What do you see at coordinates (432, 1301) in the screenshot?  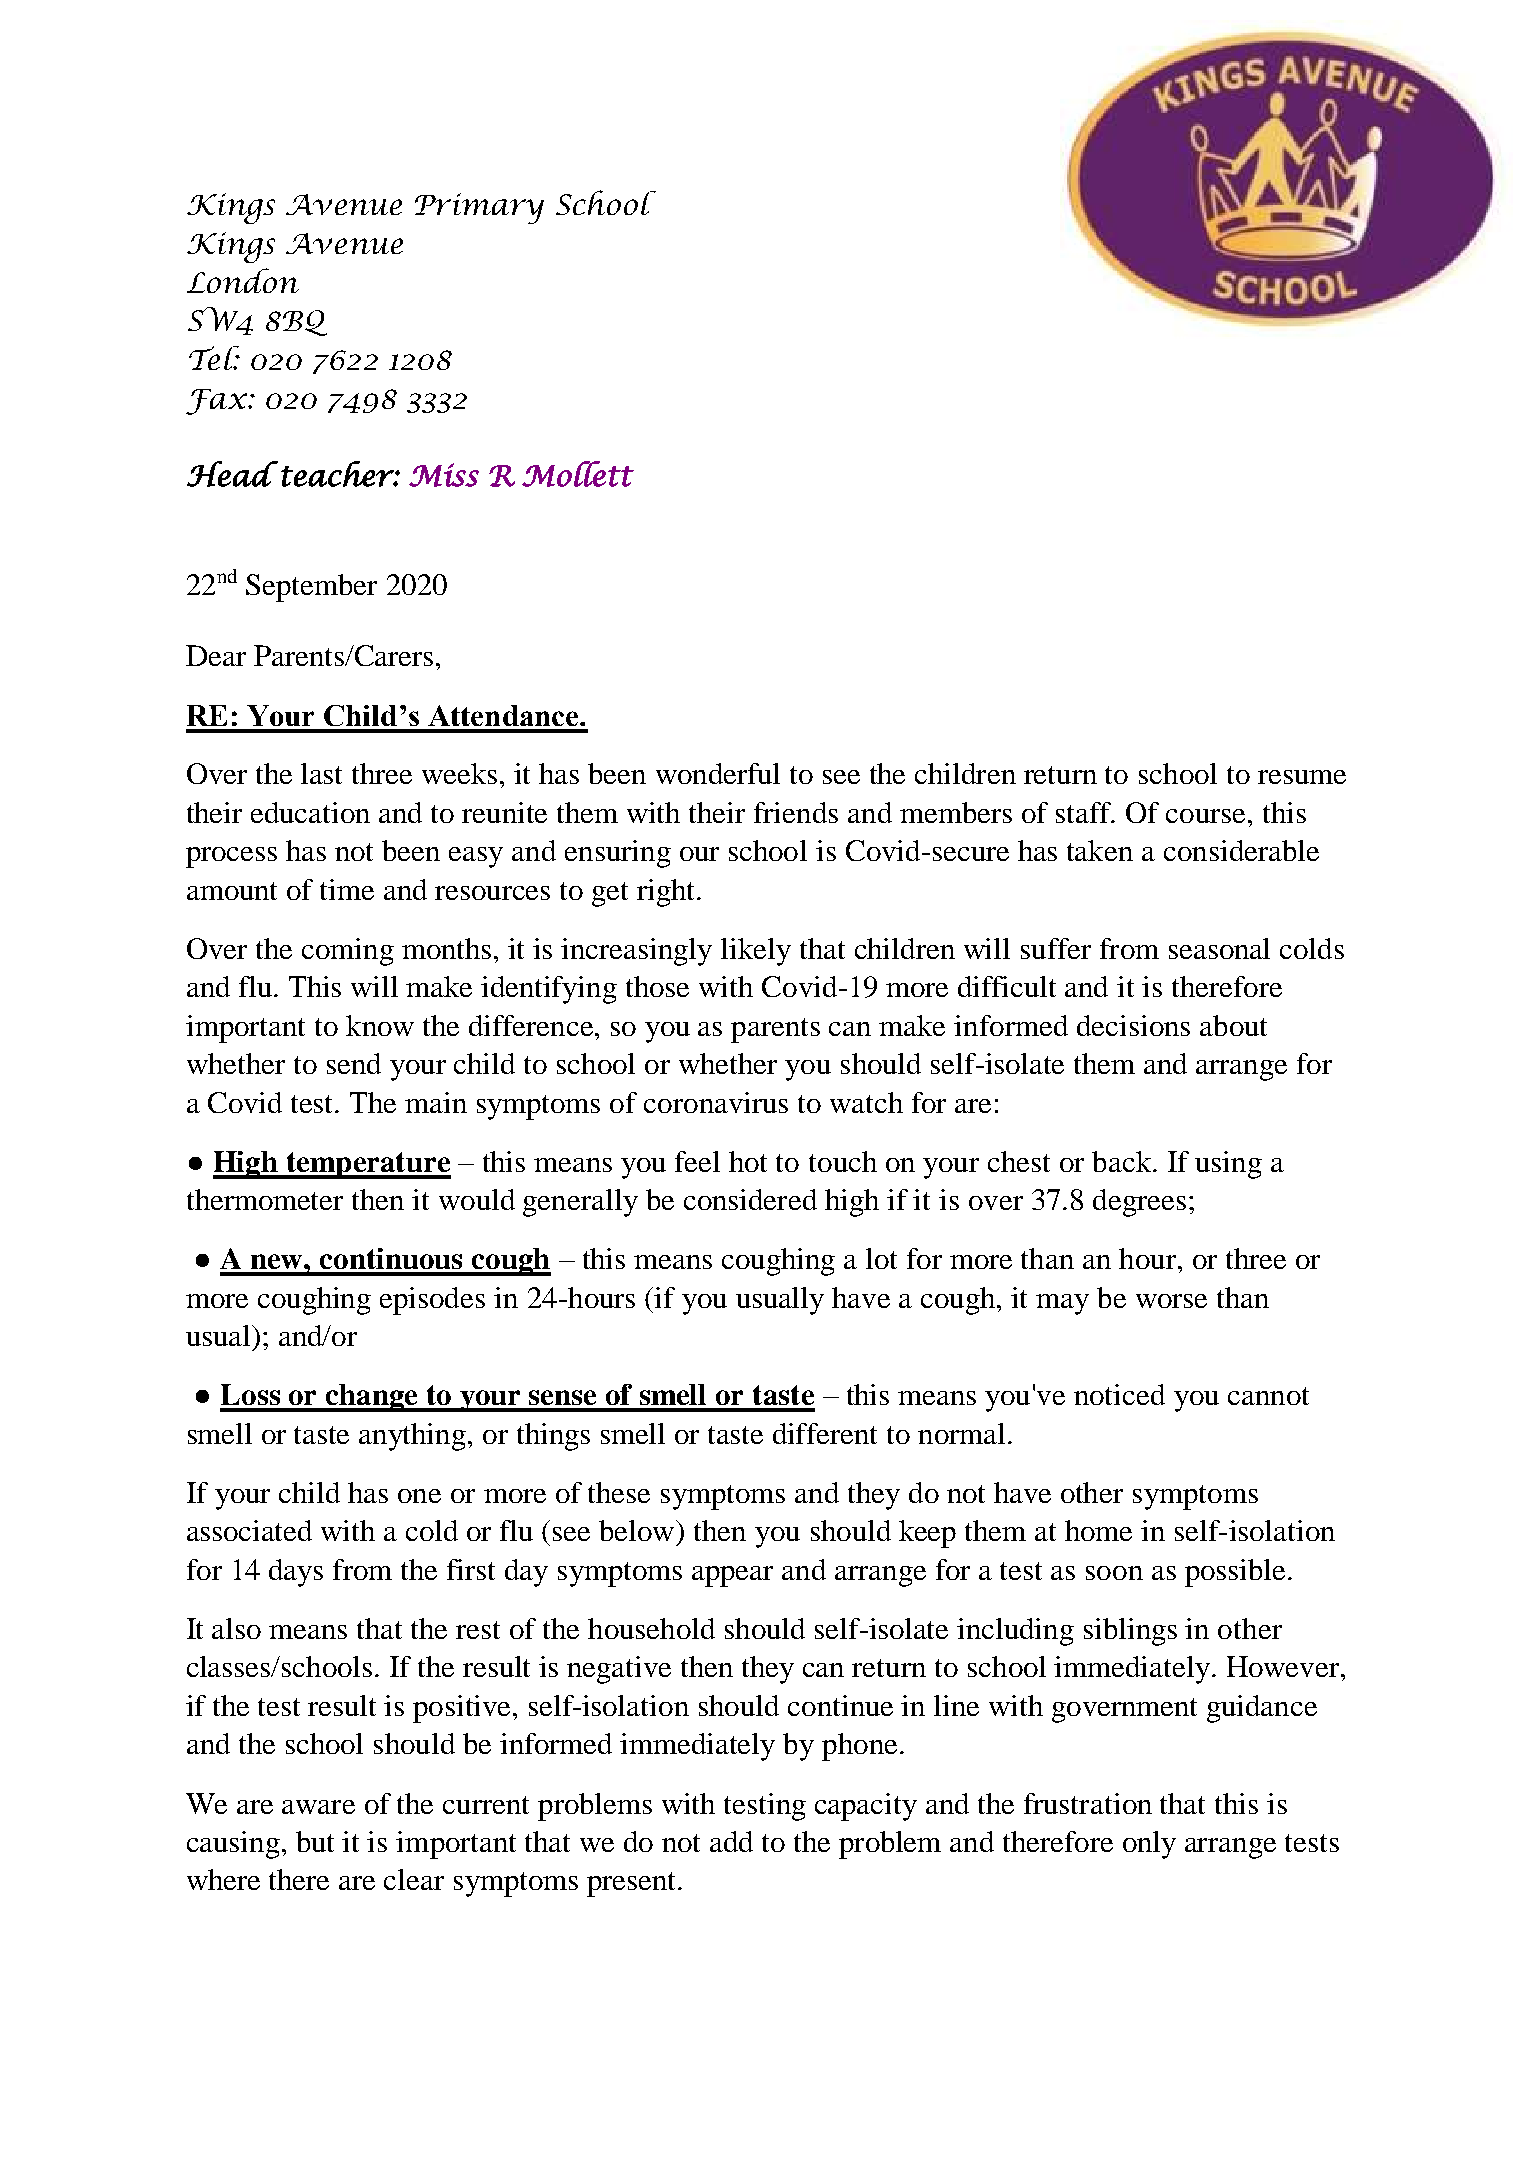 I see `episodes` at bounding box center [432, 1301].
